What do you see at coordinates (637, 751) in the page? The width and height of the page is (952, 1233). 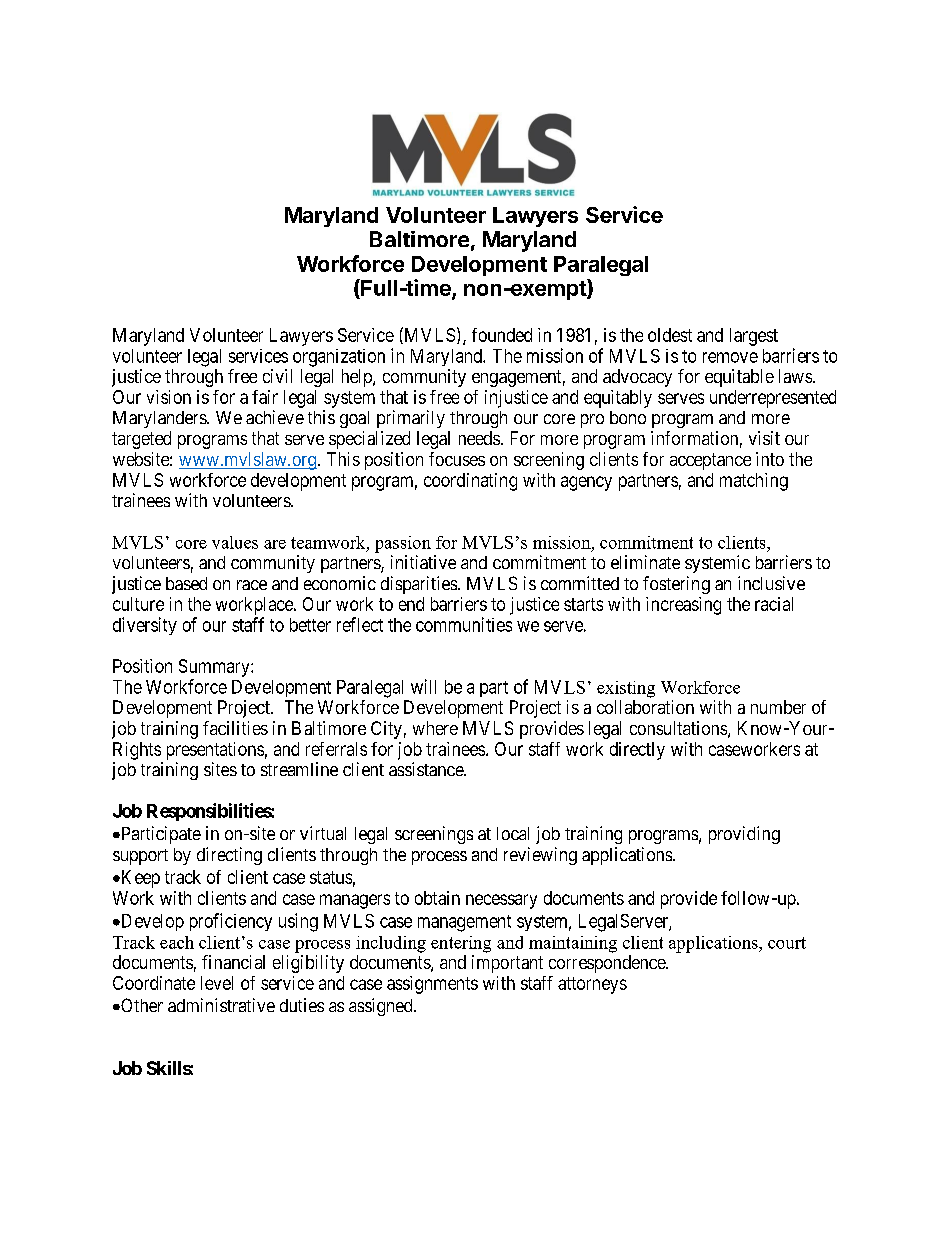 I see `directly` at bounding box center [637, 751].
